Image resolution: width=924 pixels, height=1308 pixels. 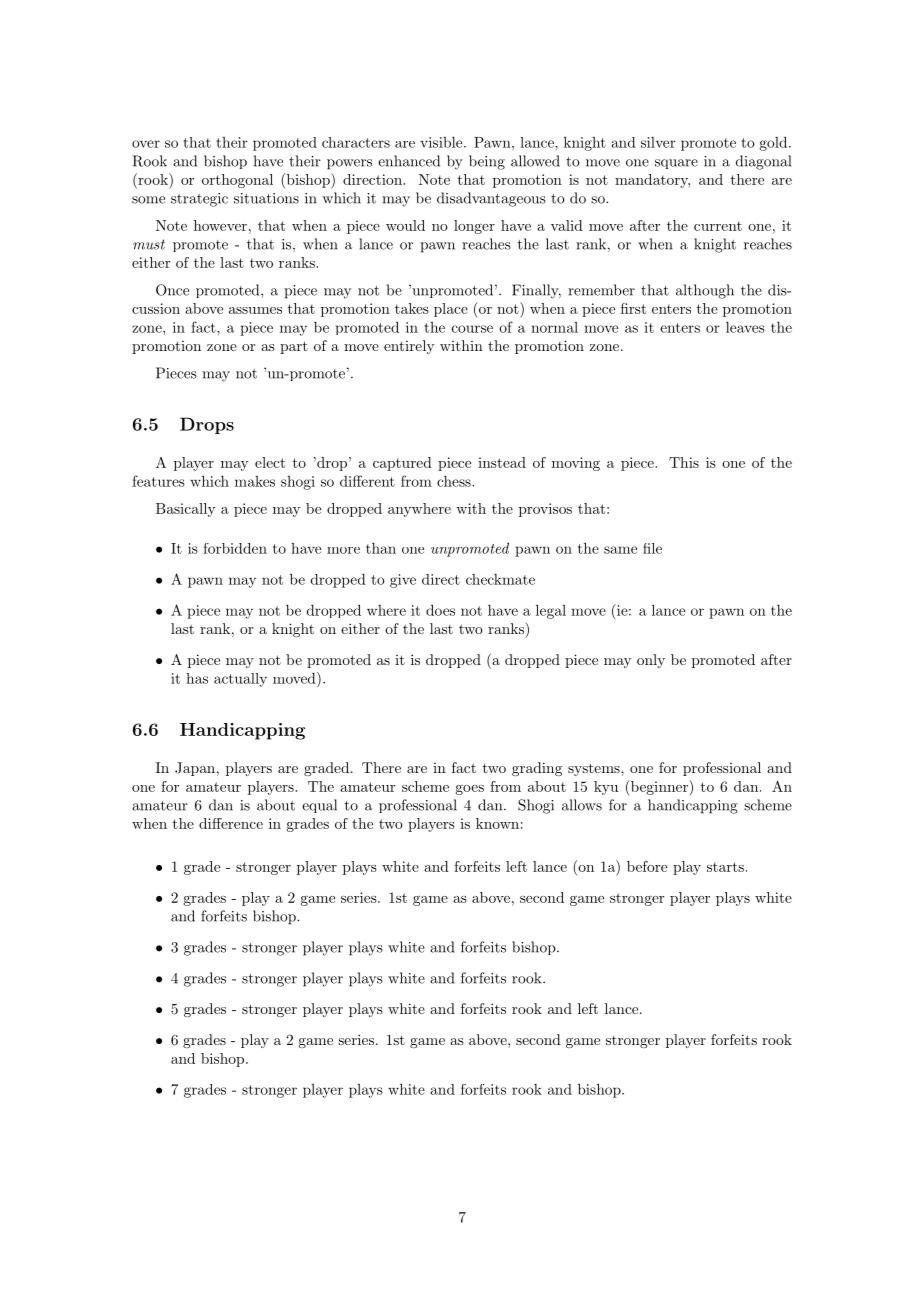 What do you see at coordinates (231, 823) in the page?
I see `difference` at bounding box center [231, 823].
